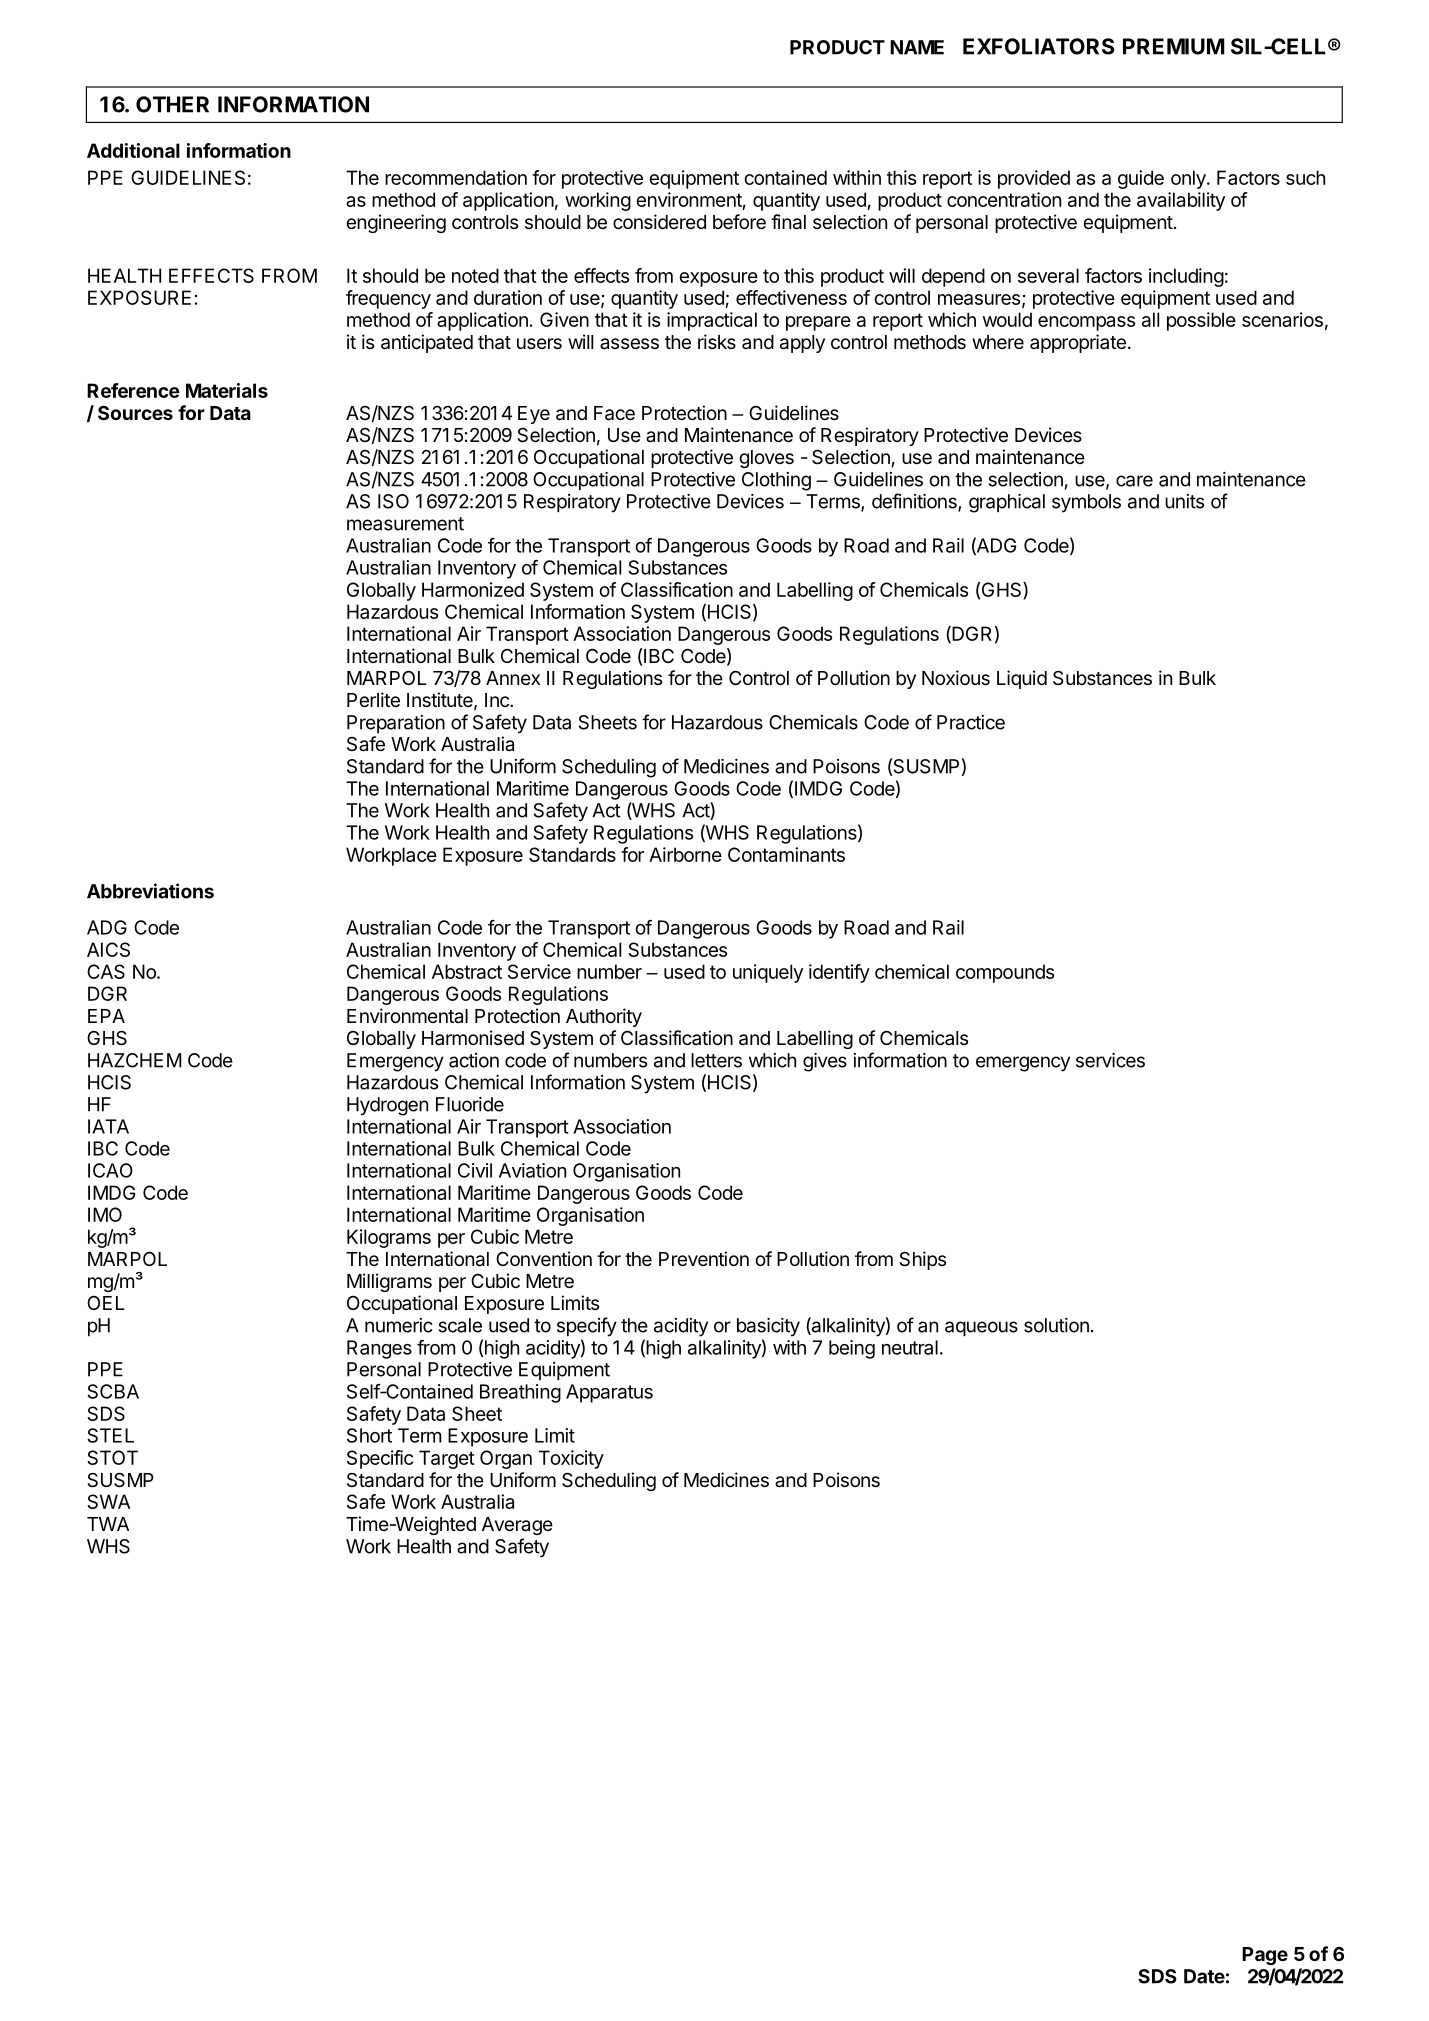 The image size is (1429, 2021). I want to click on solution, so click(1056, 1325).
